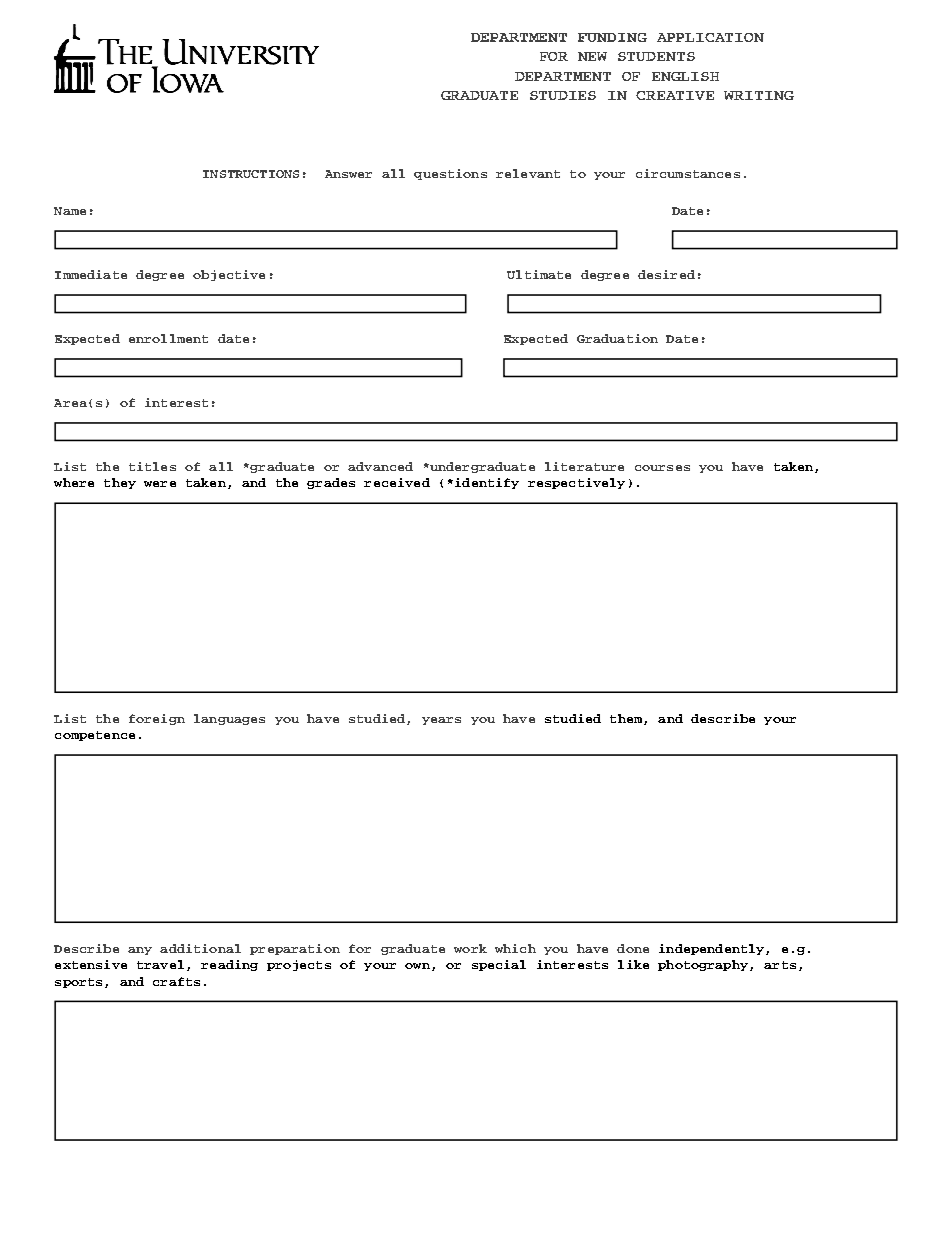 The width and height of the screenshot is (952, 1233). What do you see at coordinates (91, 274) in the screenshot?
I see `Immediate` at bounding box center [91, 274].
